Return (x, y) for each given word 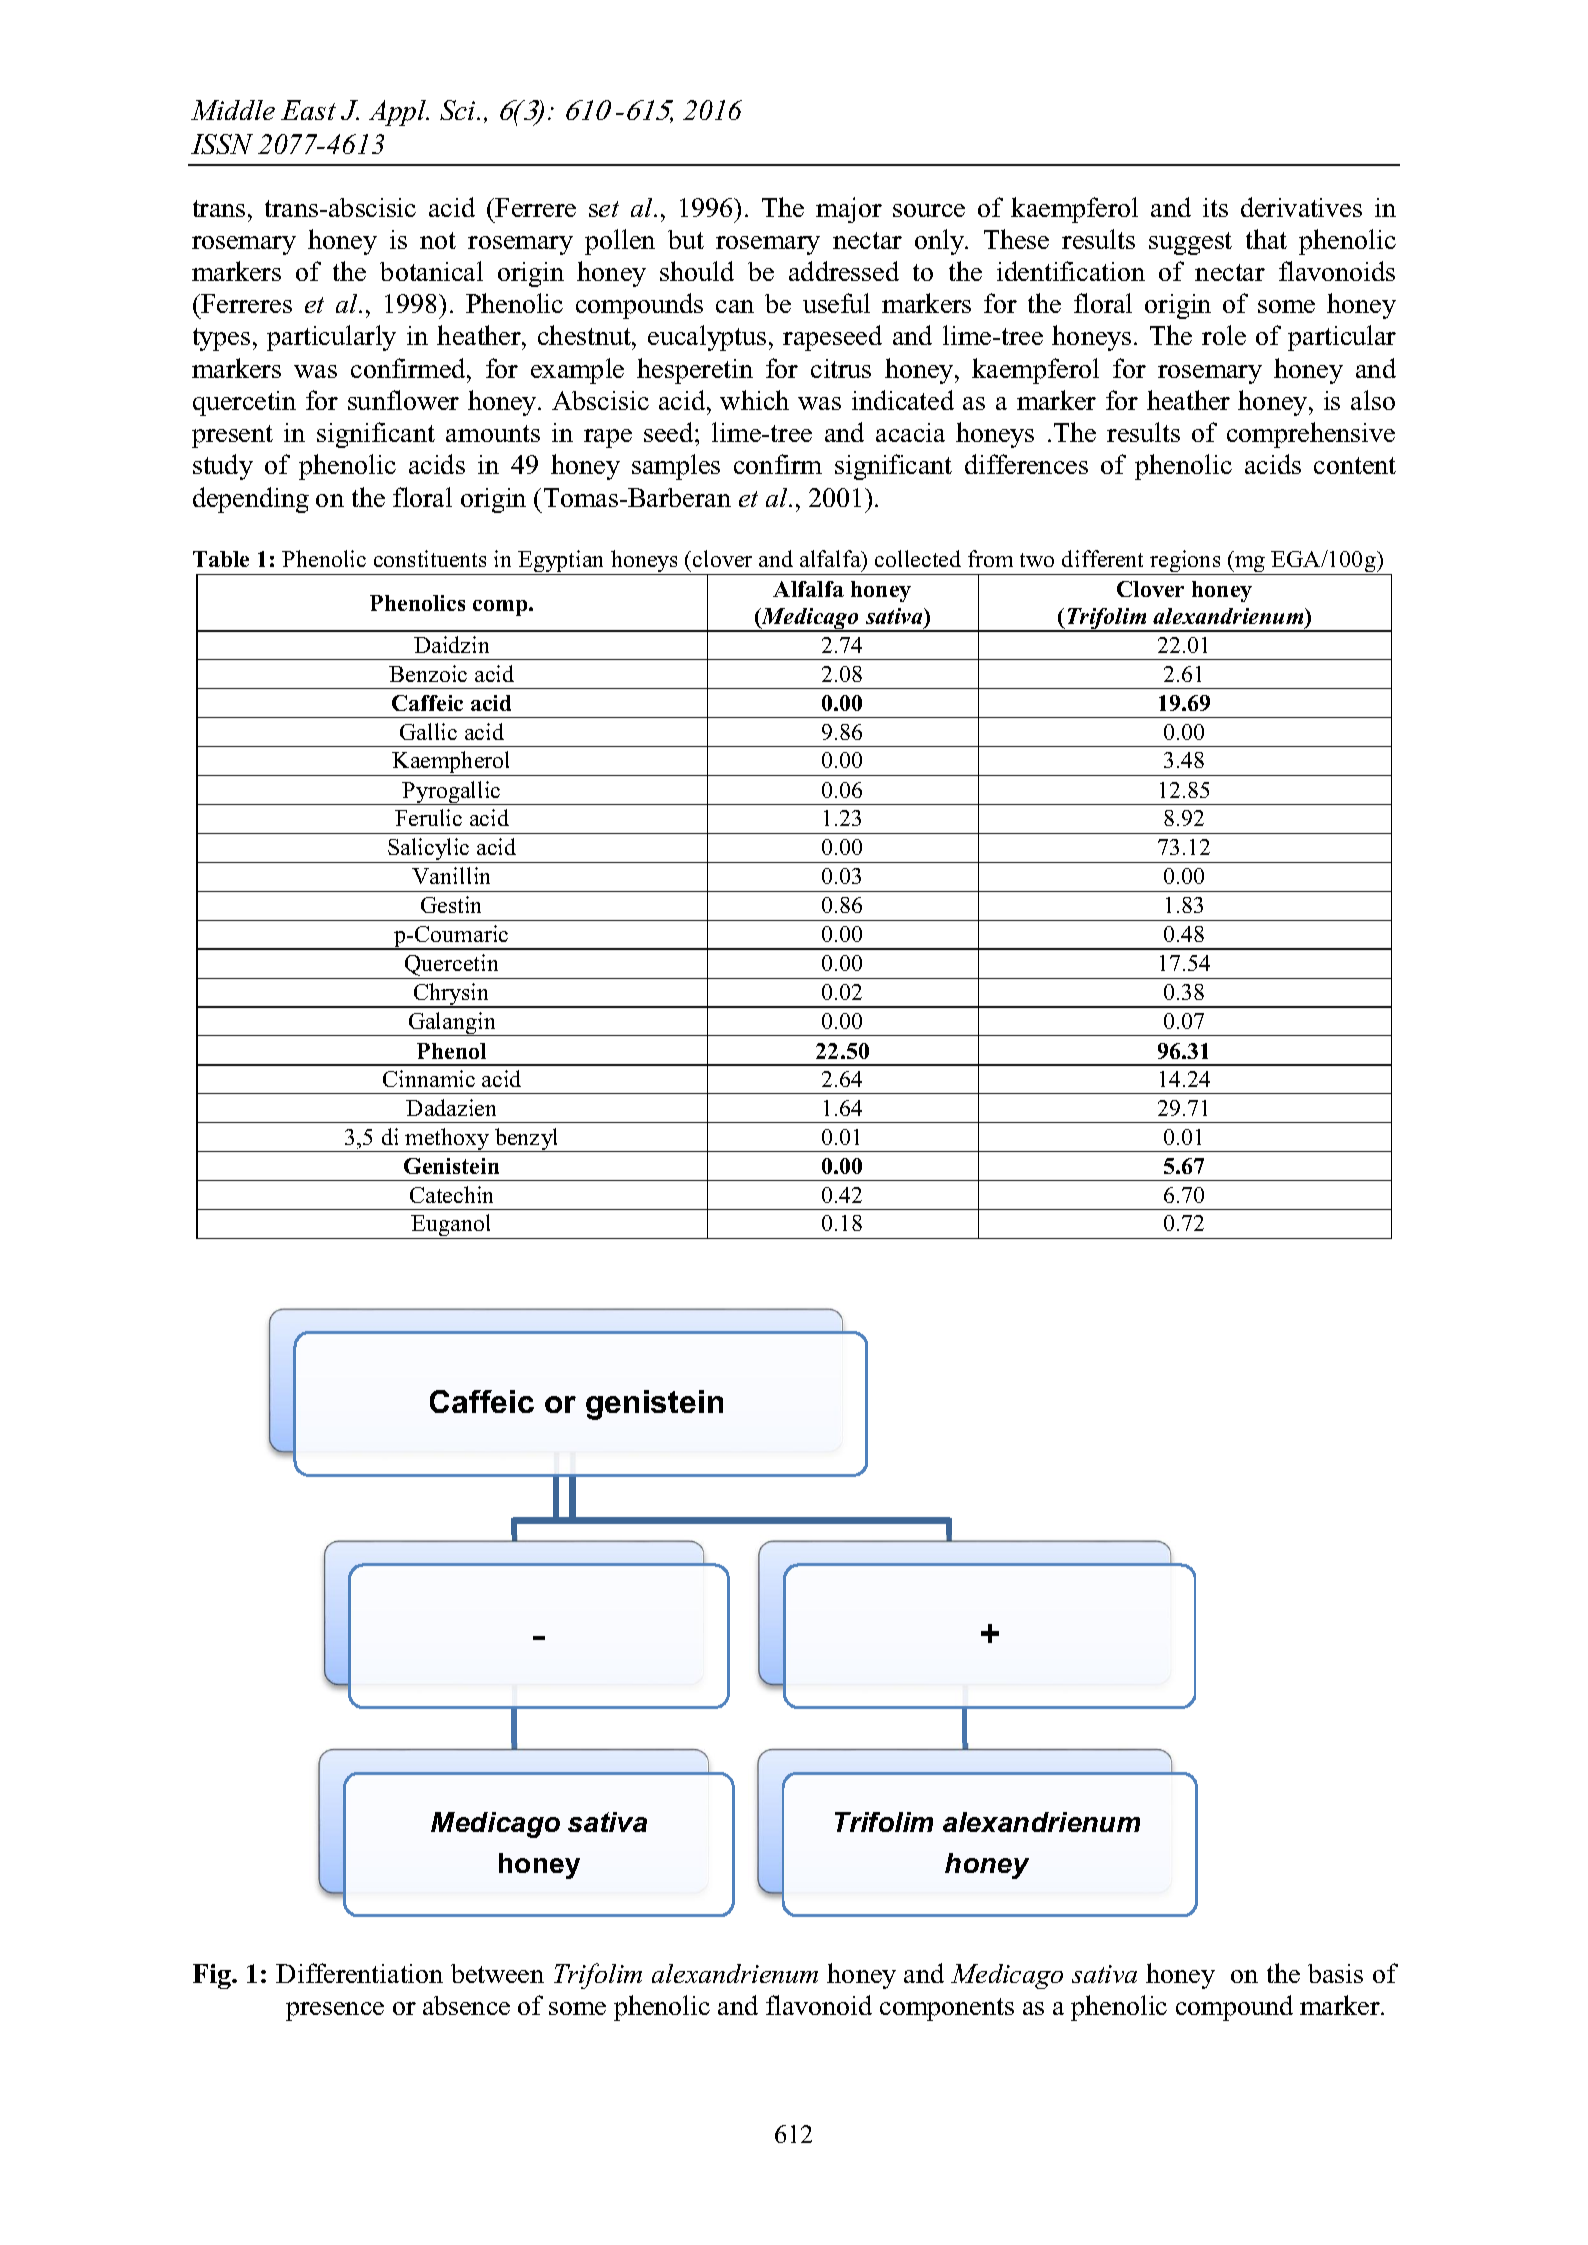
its (1215, 207)
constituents (430, 558)
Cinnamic (429, 1078)
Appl (398, 113)
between (497, 1973)
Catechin (451, 1194)
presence (335, 2011)
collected (918, 558)
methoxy (448, 1140)
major (849, 210)
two (1037, 560)
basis (1335, 1973)
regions (1185, 562)
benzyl (527, 1140)
